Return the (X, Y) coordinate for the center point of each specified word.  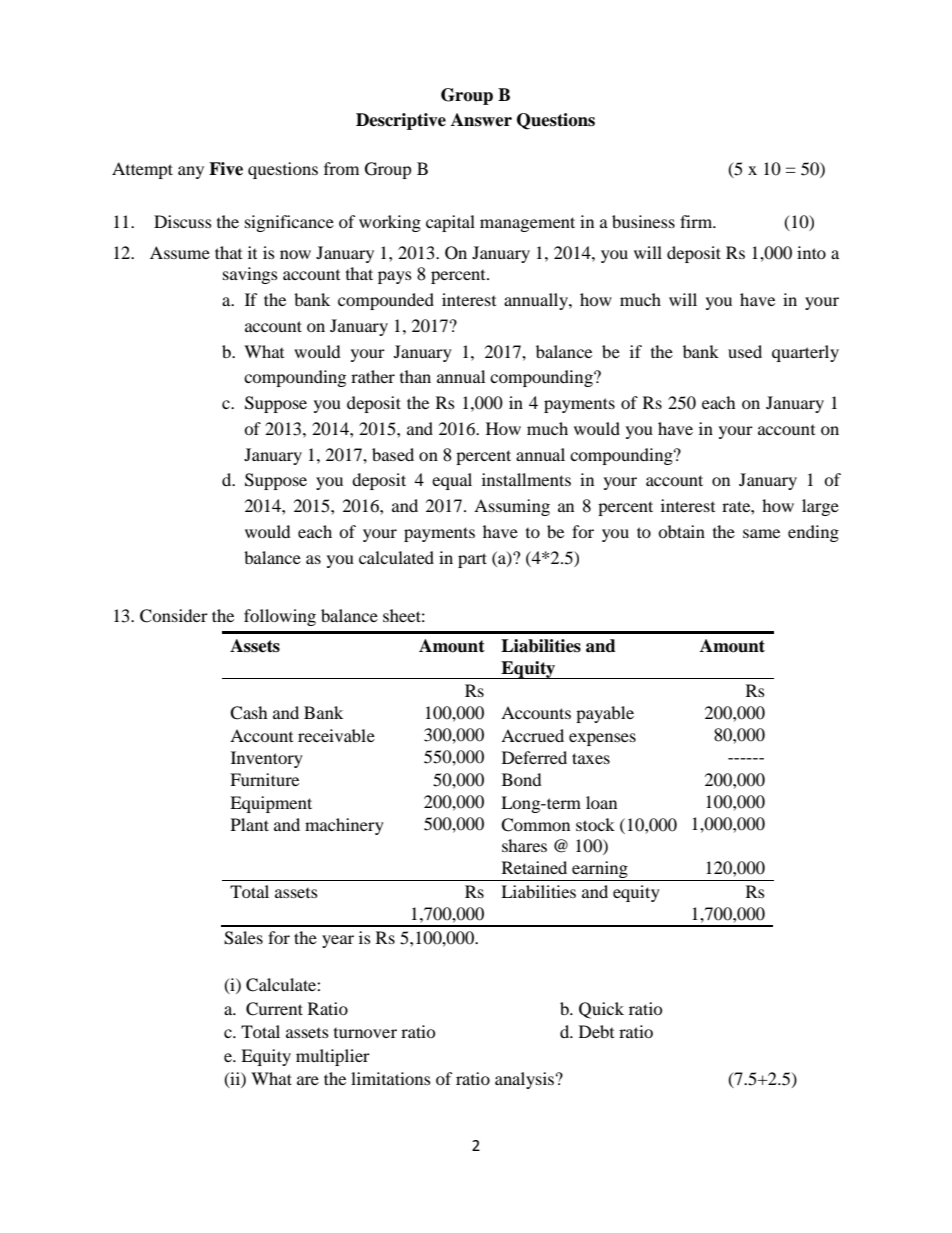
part (472, 560)
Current (274, 1009)
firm (697, 221)
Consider (174, 616)
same (761, 533)
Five (226, 169)
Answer (481, 120)
